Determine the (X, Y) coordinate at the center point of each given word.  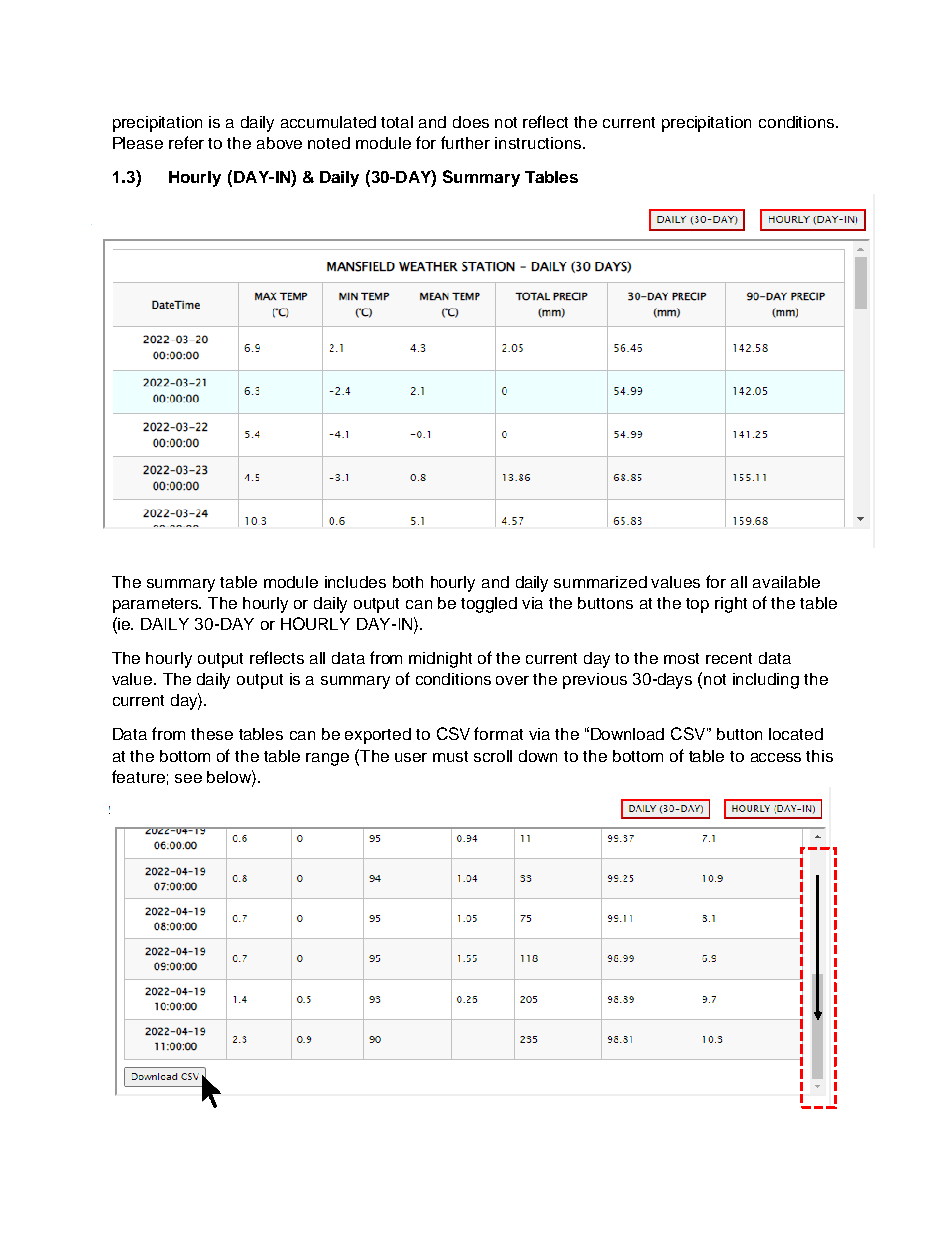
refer (186, 142)
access (776, 757)
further (465, 142)
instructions (539, 143)
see (188, 778)
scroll (493, 756)
